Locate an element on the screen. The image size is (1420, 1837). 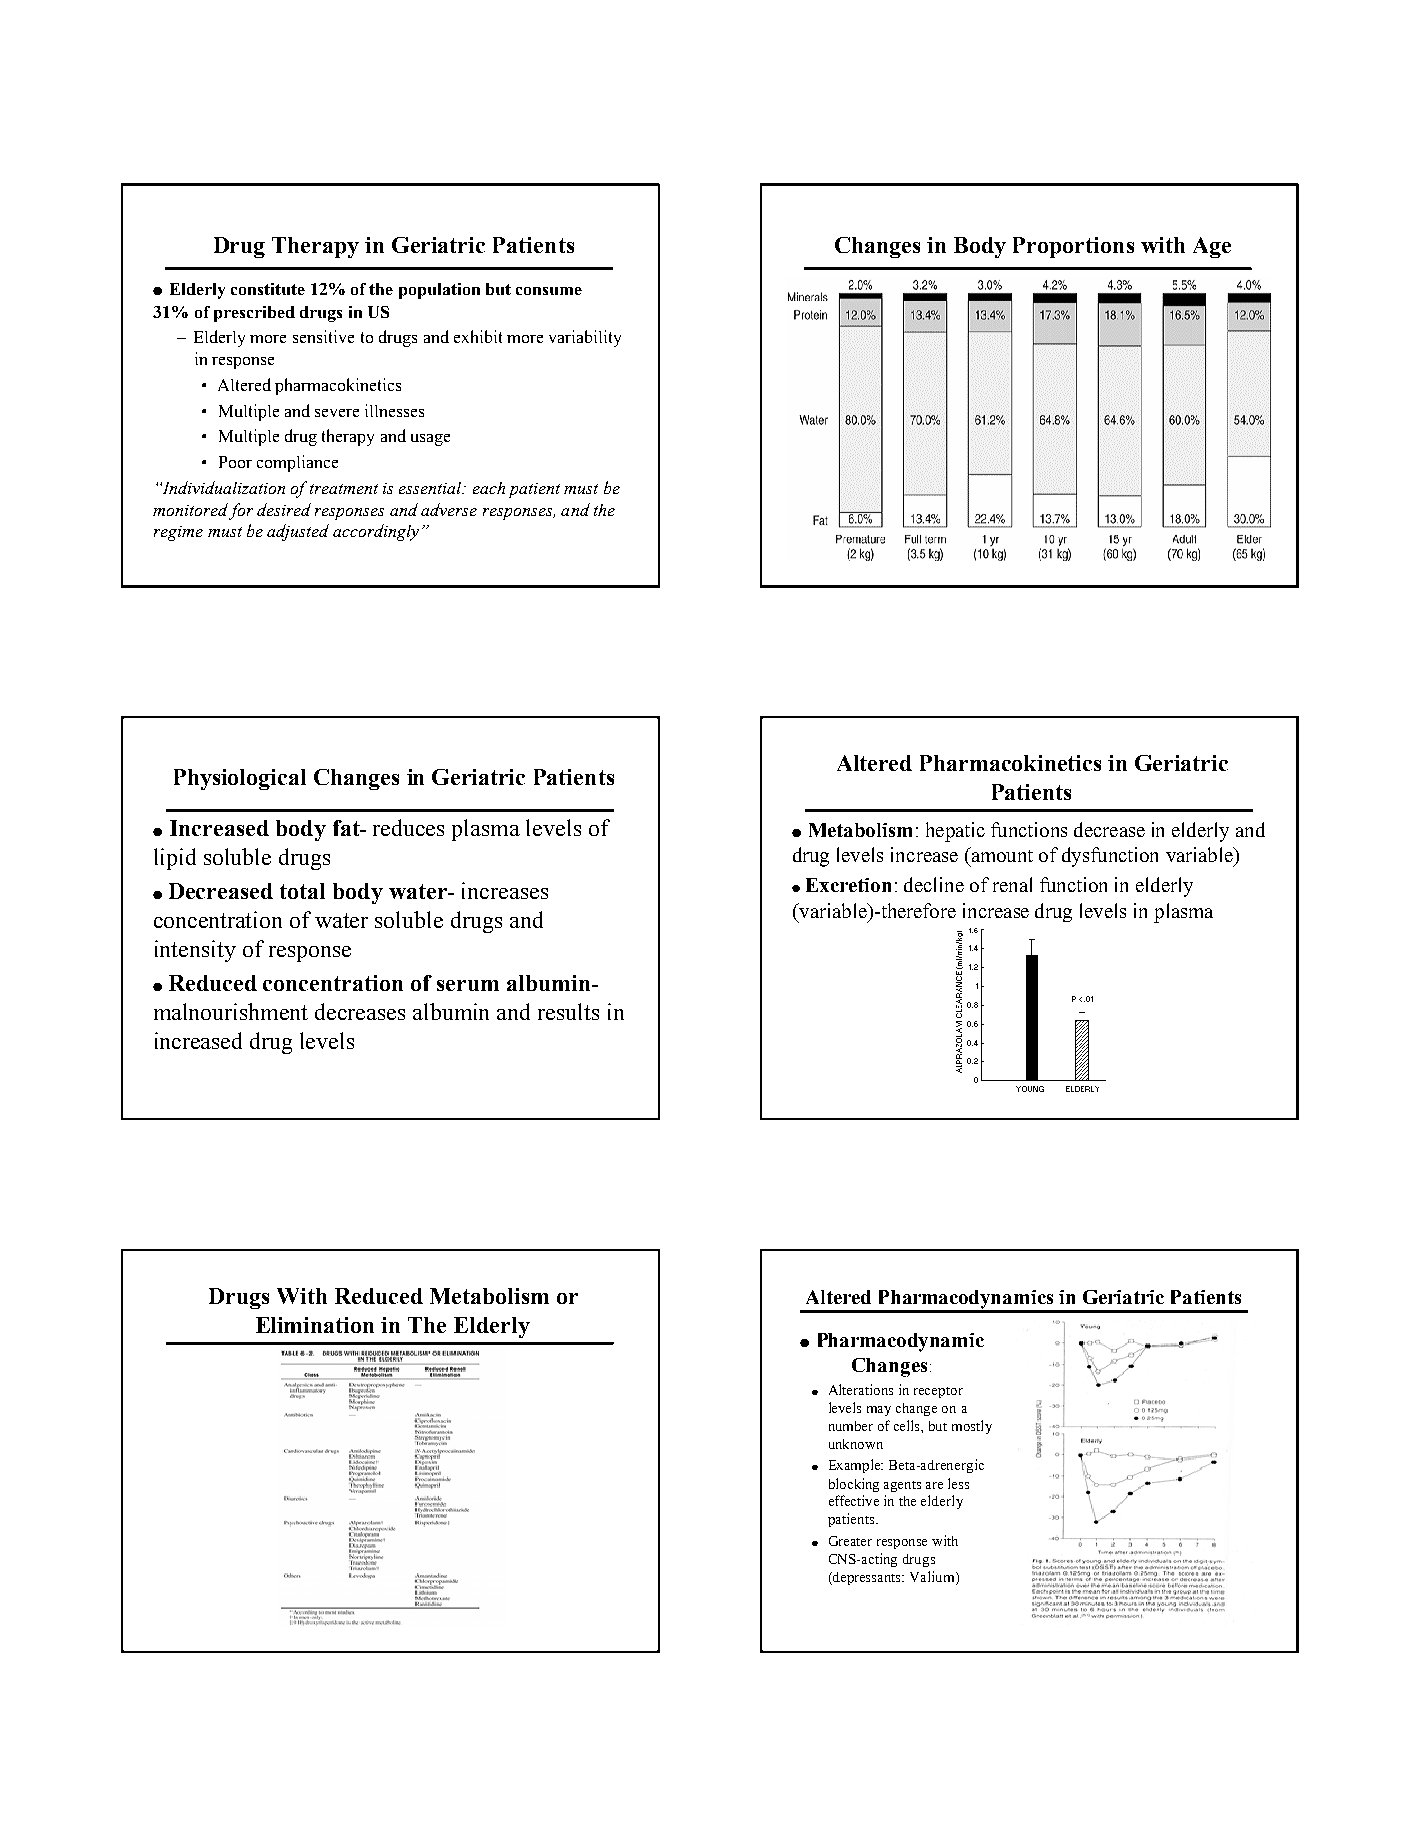
results is located at coordinates (568, 1011).
